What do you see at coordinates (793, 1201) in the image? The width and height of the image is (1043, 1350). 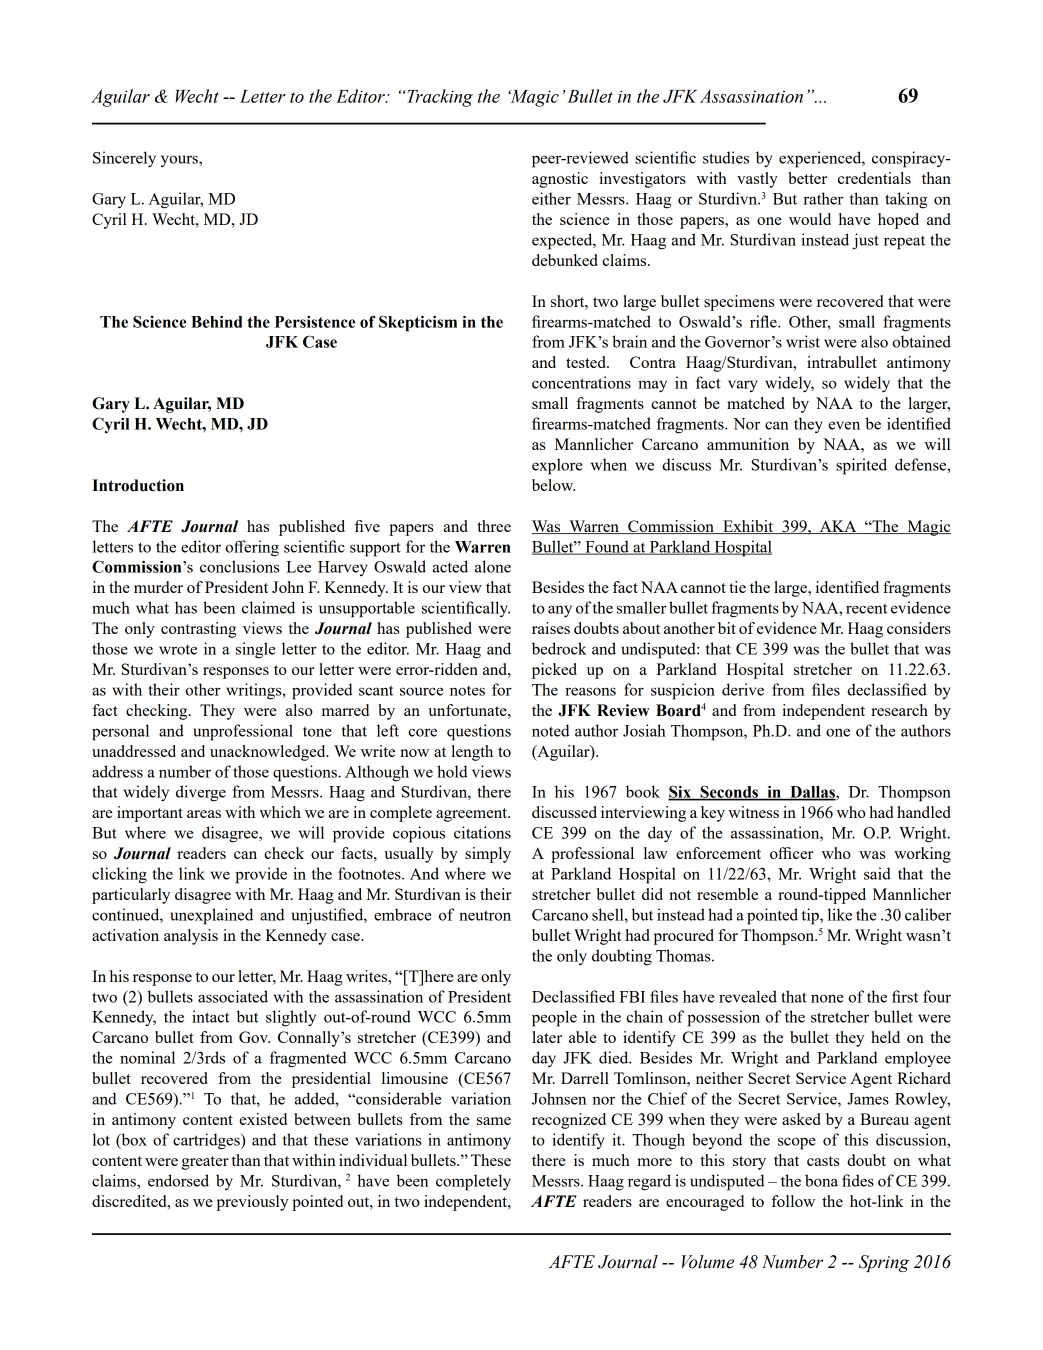 I see `follow` at bounding box center [793, 1201].
